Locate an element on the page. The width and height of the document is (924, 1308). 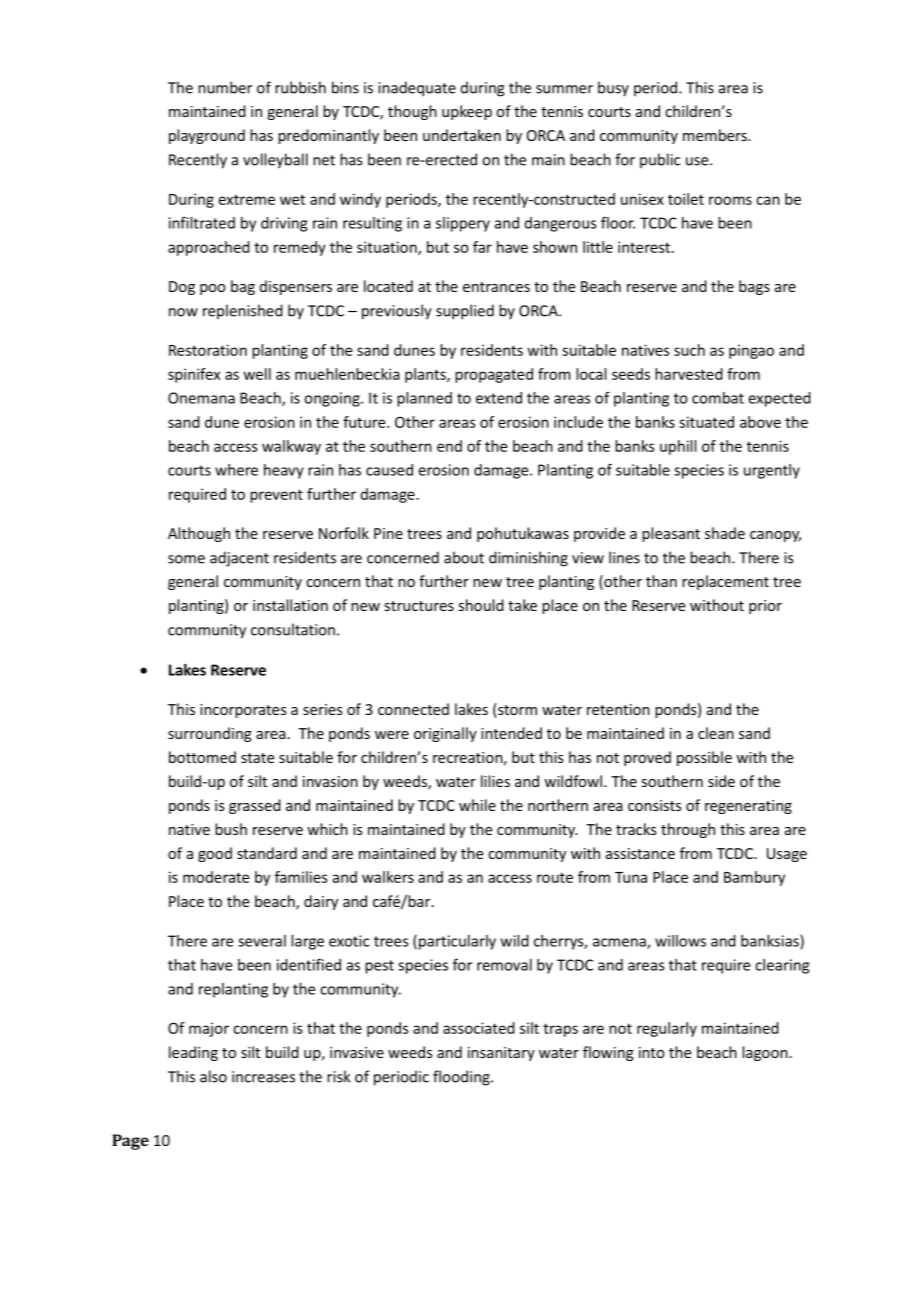
also is located at coordinates (213, 1076).
